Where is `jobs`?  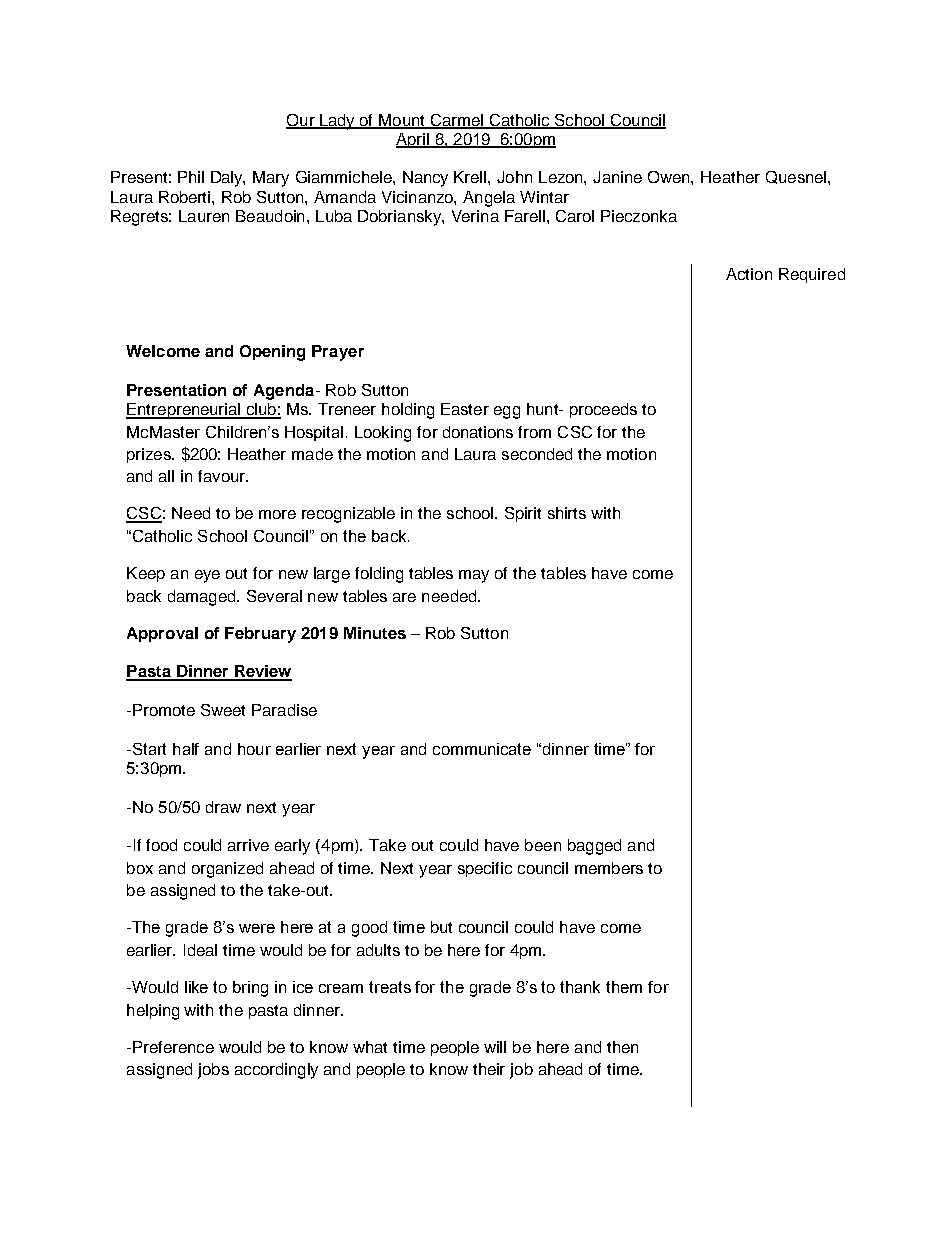 jobs is located at coordinates (213, 1071).
